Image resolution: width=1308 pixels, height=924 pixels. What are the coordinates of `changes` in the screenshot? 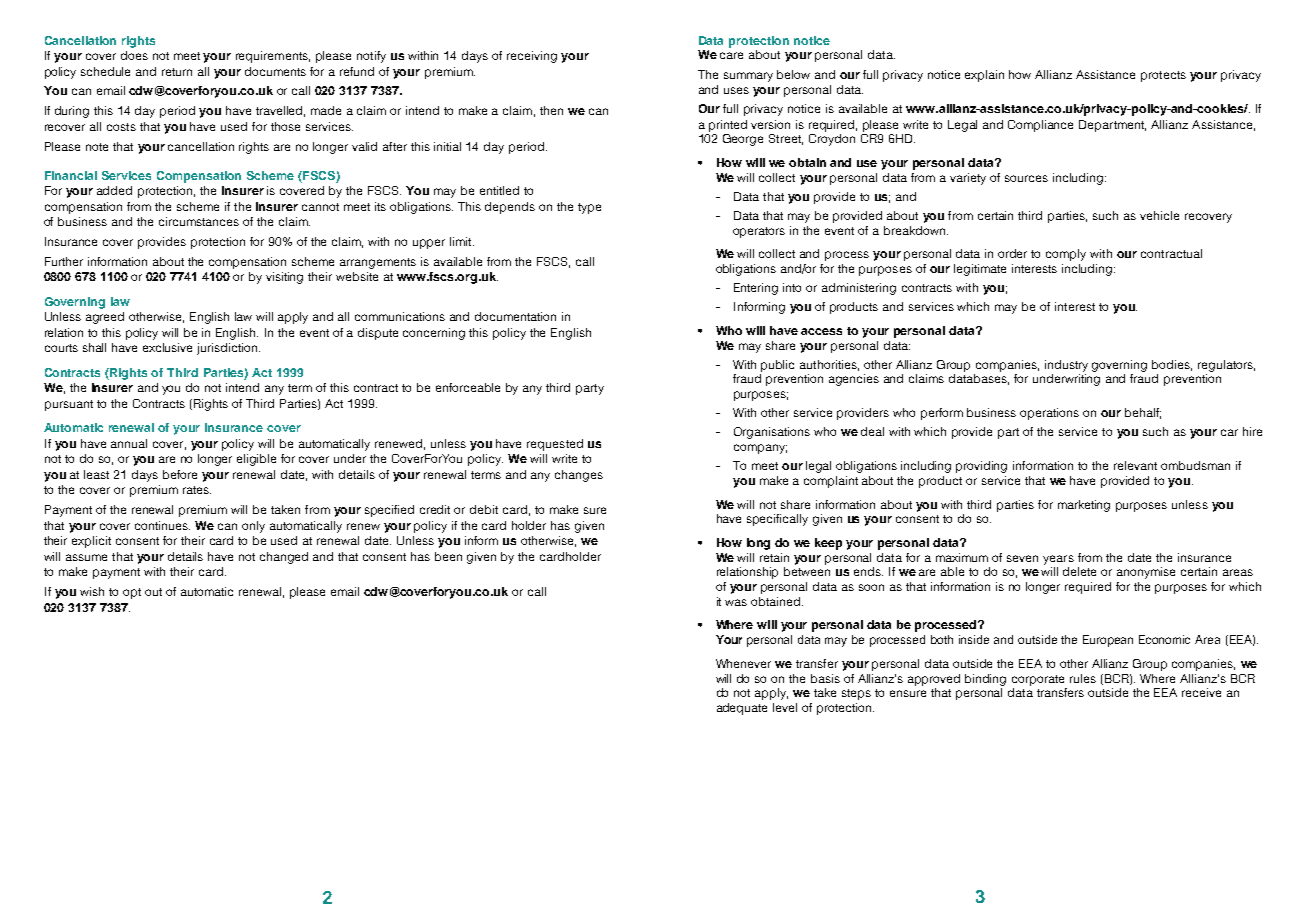 It's located at (579, 476).
